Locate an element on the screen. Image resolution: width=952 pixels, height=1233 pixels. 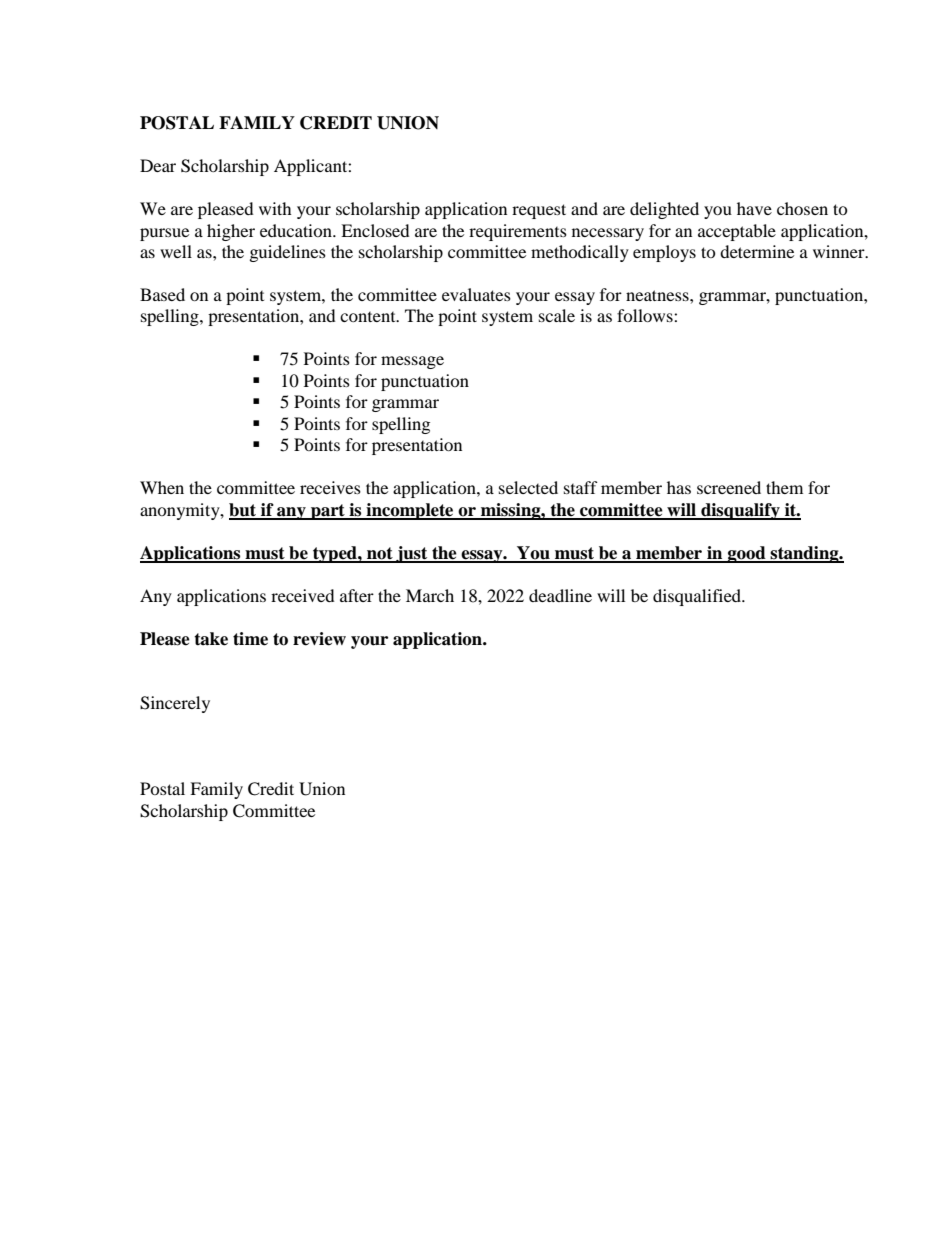
request is located at coordinates (539, 211).
